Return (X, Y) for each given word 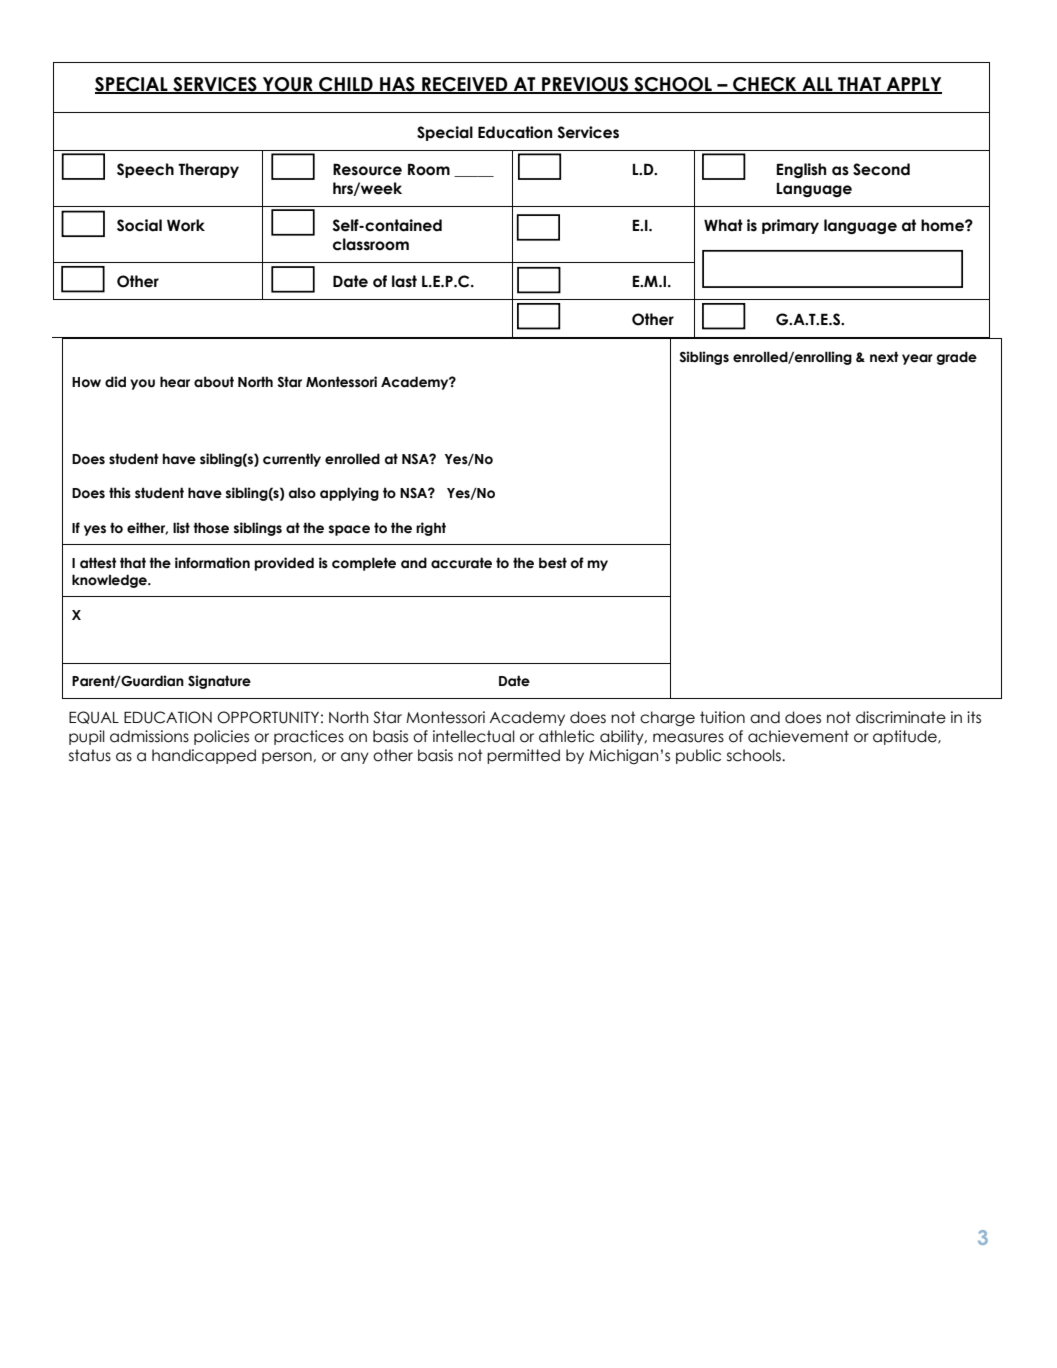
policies (221, 737)
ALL (817, 85)
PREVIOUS (585, 85)
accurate (461, 563)
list (181, 528)
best (553, 563)
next (884, 357)
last (404, 281)
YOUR (288, 85)
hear (175, 382)
